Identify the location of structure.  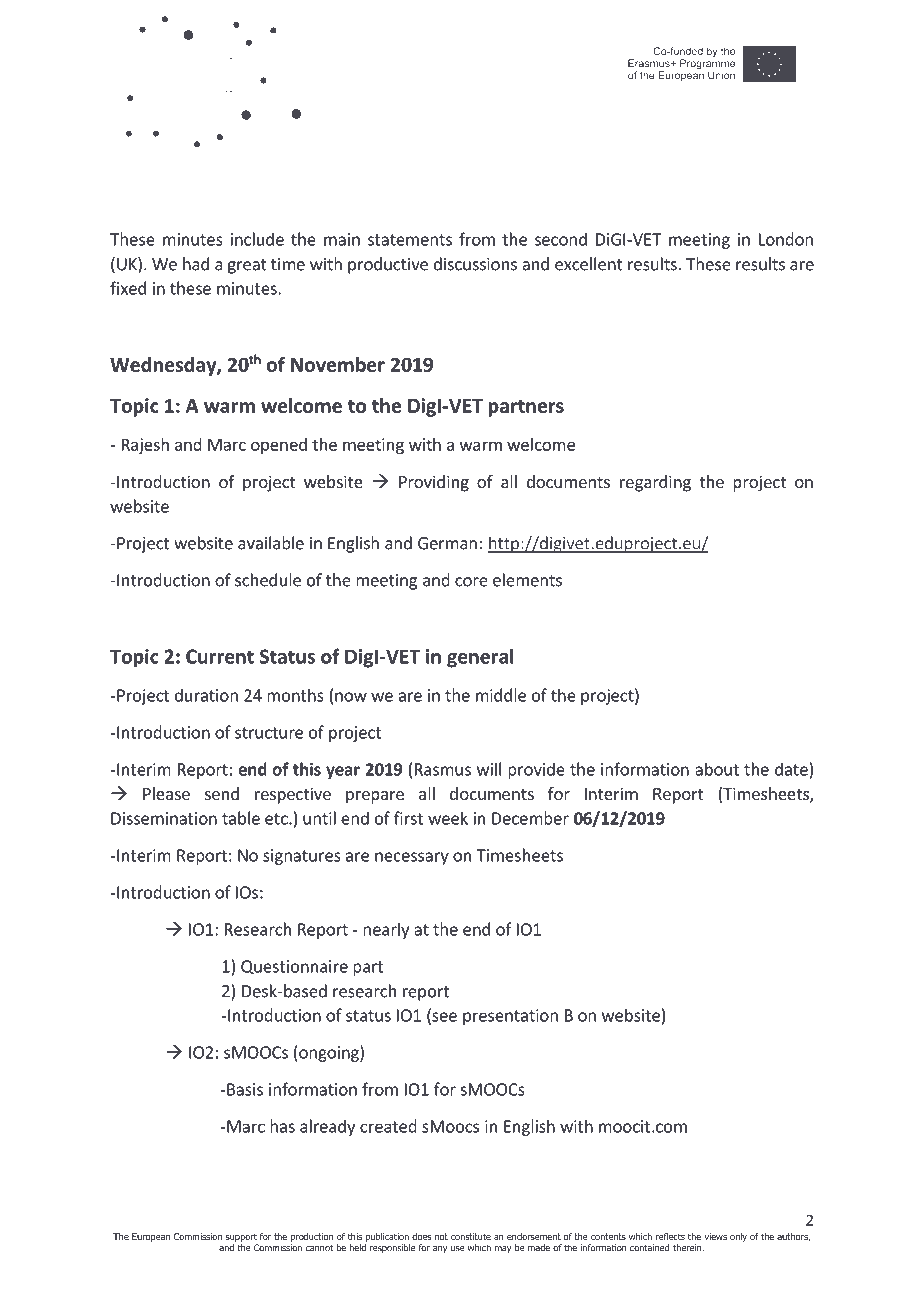
(269, 733).
